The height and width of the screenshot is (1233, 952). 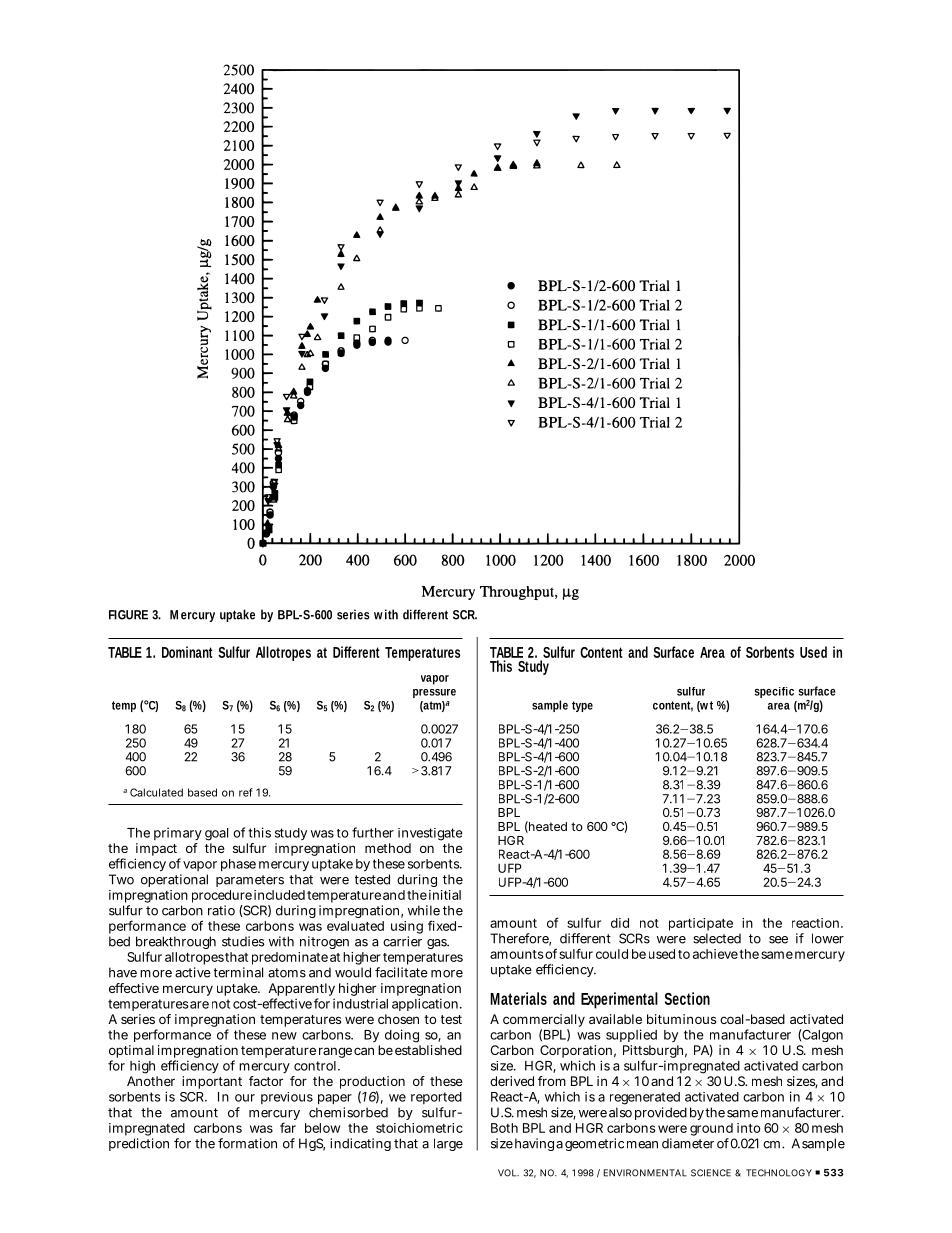 I want to click on Calculated, so click(x=156, y=792).
